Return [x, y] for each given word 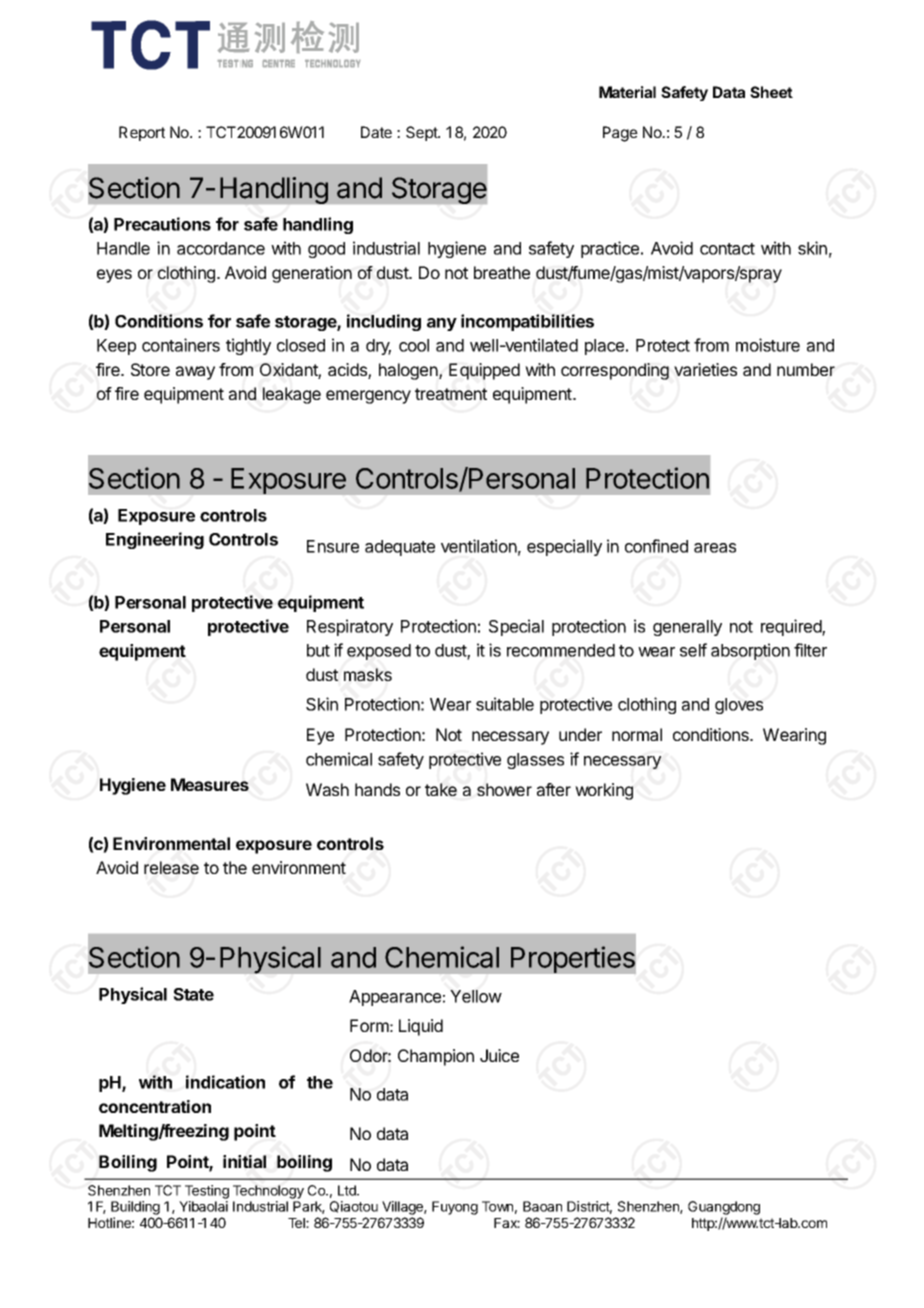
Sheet [771, 92]
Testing [207, 1192]
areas [715, 548]
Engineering [155, 540]
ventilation [479, 546]
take [441, 789]
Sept [423, 133]
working [604, 791]
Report [142, 133]
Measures [210, 784]
